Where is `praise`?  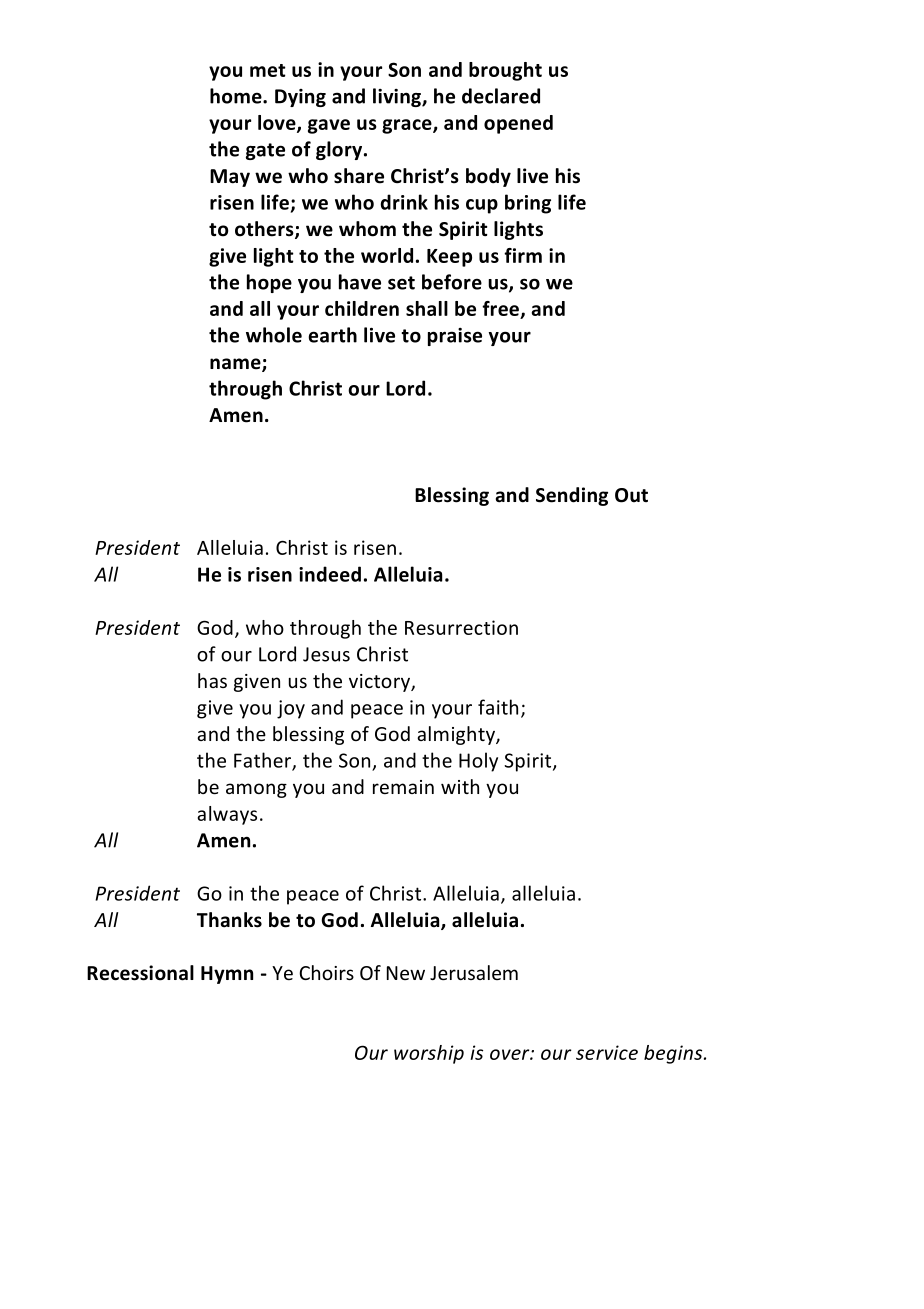 praise is located at coordinates (455, 337).
